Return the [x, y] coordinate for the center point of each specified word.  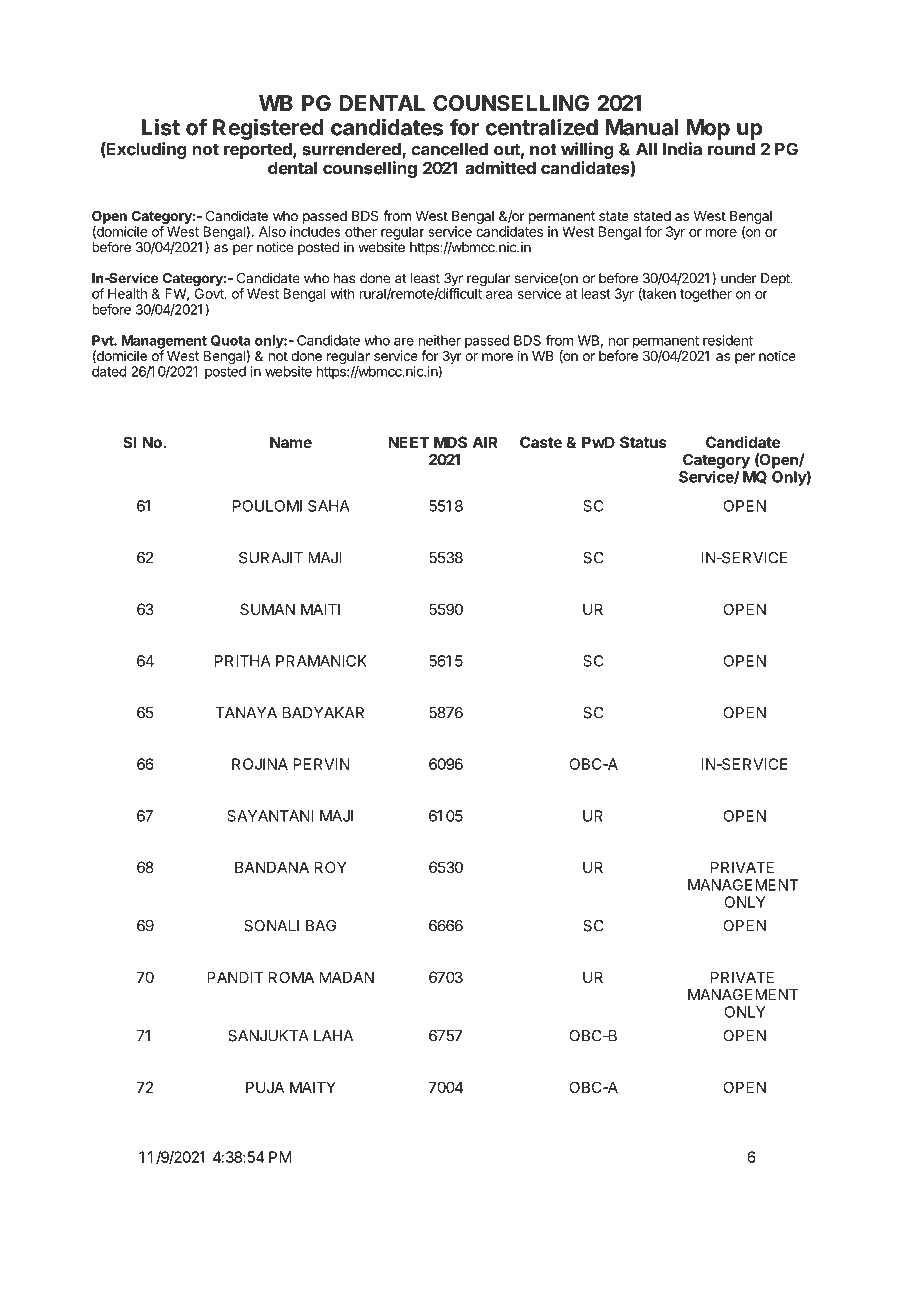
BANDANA [272, 867]
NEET [409, 442]
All [646, 149]
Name [291, 442]
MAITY [313, 1087]
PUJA [265, 1087]
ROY [330, 867]
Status [643, 442]
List [161, 127]
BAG [321, 926]
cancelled [449, 149]
